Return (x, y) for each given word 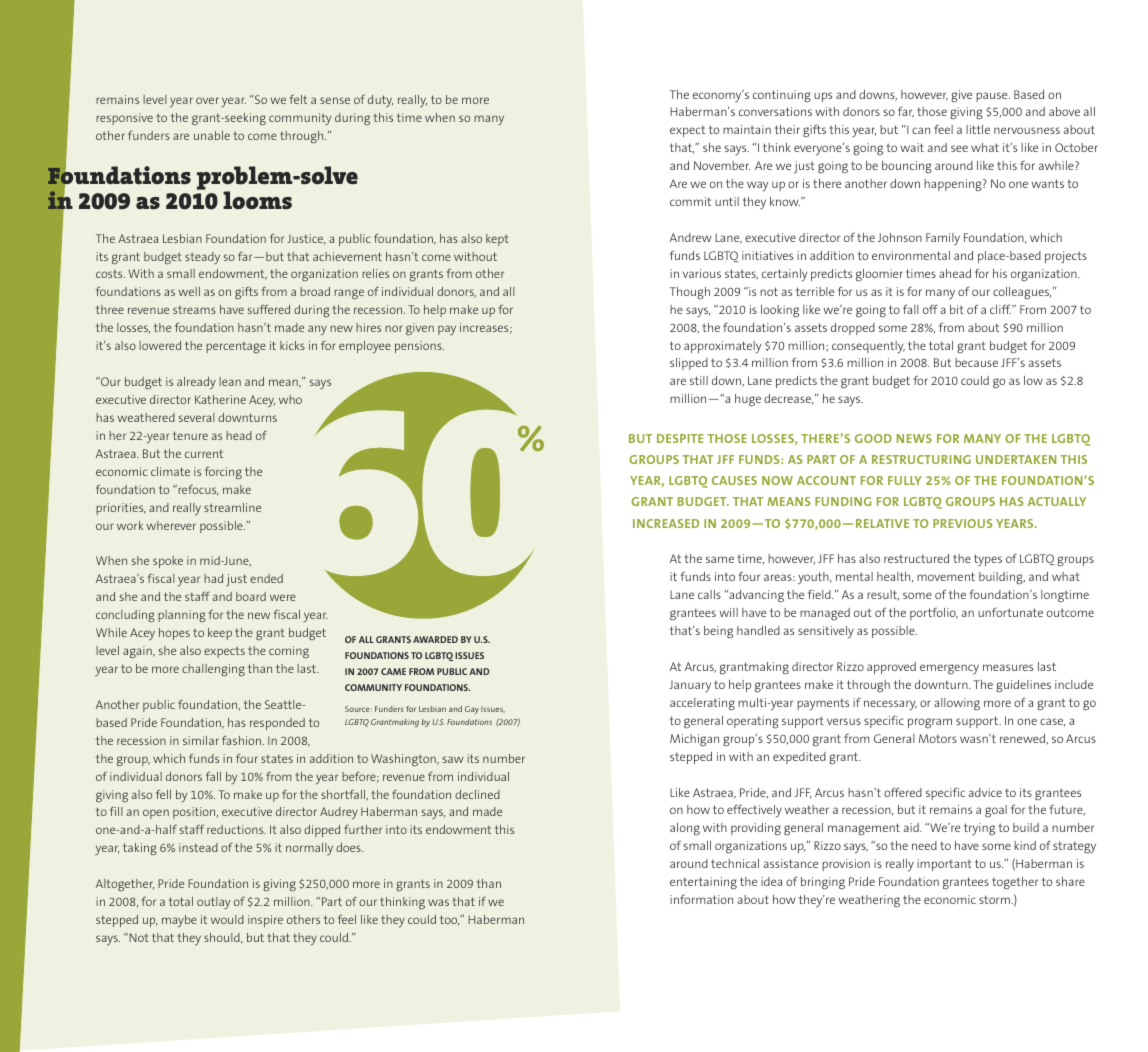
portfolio (934, 613)
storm (994, 899)
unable (212, 135)
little (978, 129)
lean (230, 381)
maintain (747, 129)
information (701, 899)
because (976, 362)
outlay (213, 903)
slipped (689, 364)
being (718, 632)
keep (220, 634)
